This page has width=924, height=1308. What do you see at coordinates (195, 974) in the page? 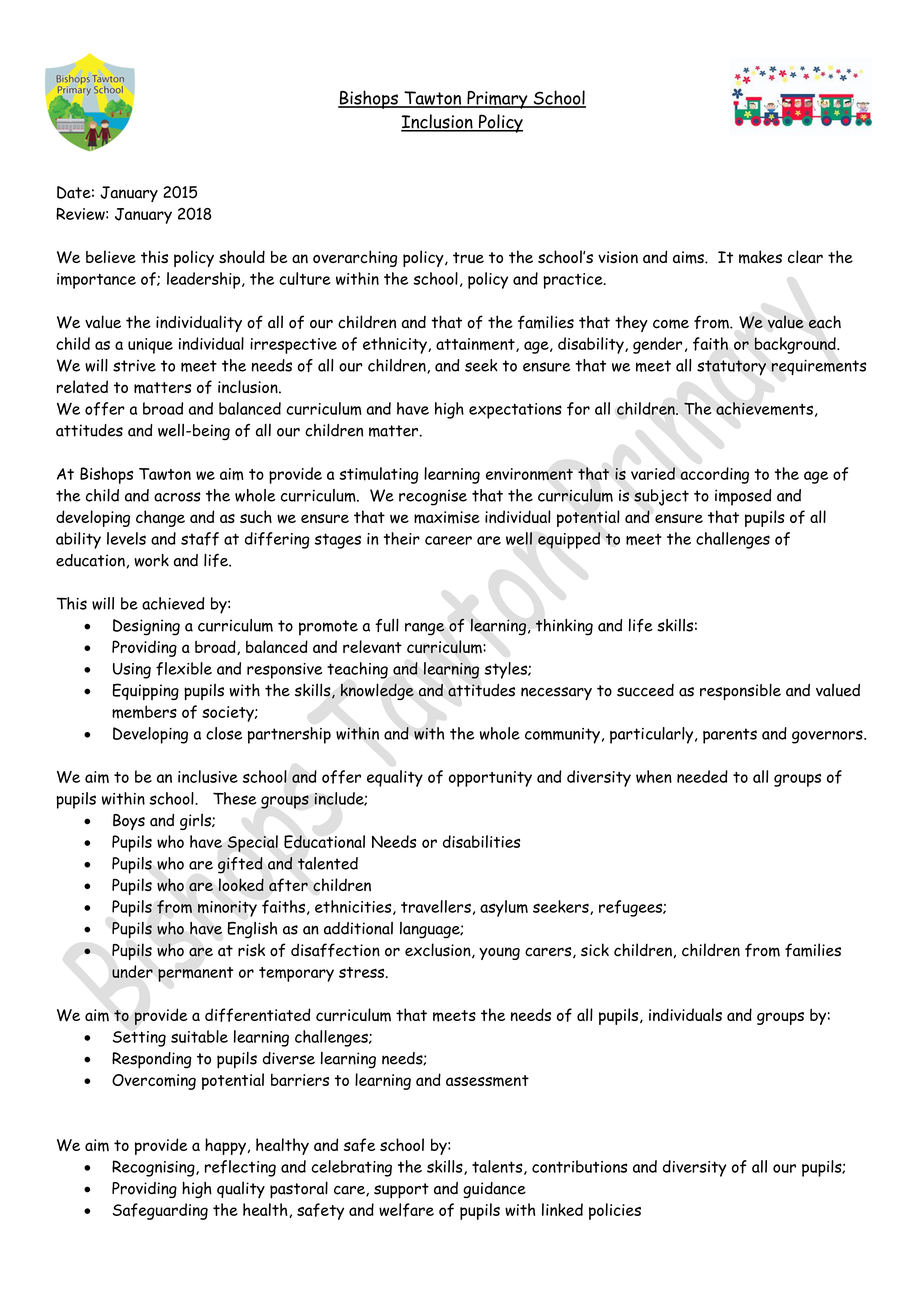
I see `permanent` at bounding box center [195, 974].
